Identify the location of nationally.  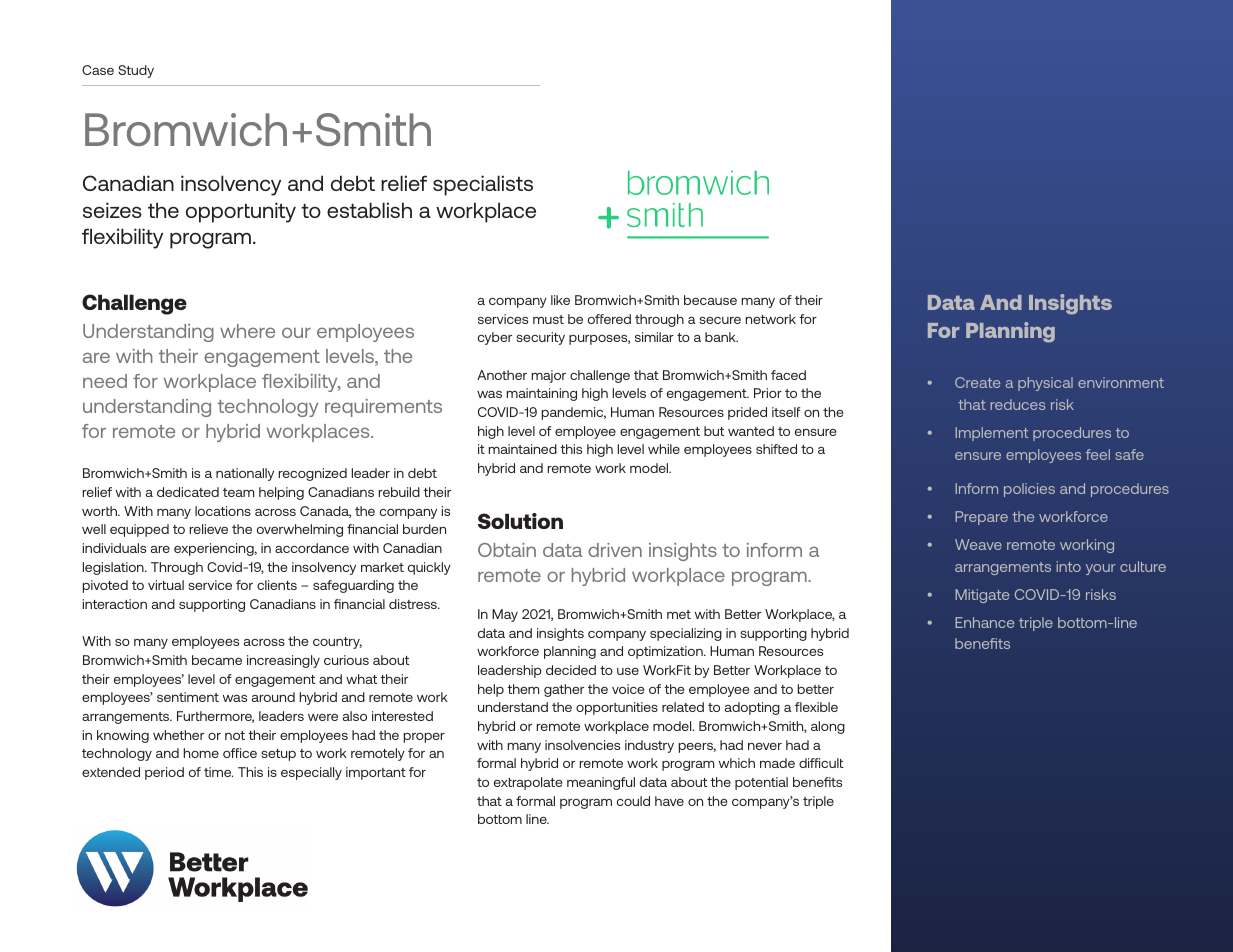
(245, 474).
